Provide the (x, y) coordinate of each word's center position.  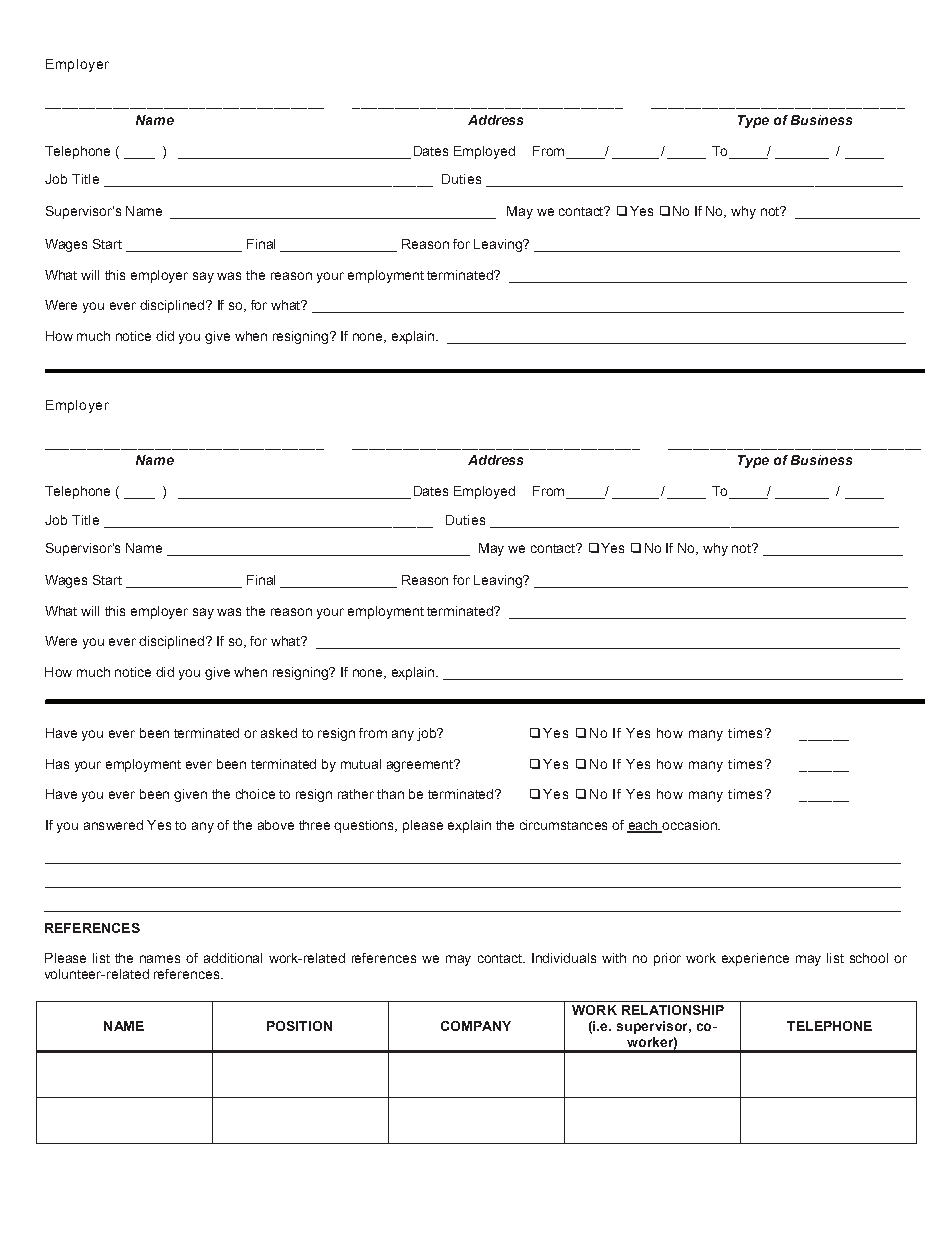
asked (279, 733)
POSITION (299, 1026)
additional (233, 958)
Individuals (564, 958)
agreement (421, 766)
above (276, 825)
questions (365, 826)
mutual (361, 764)
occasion (689, 826)
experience (755, 959)
